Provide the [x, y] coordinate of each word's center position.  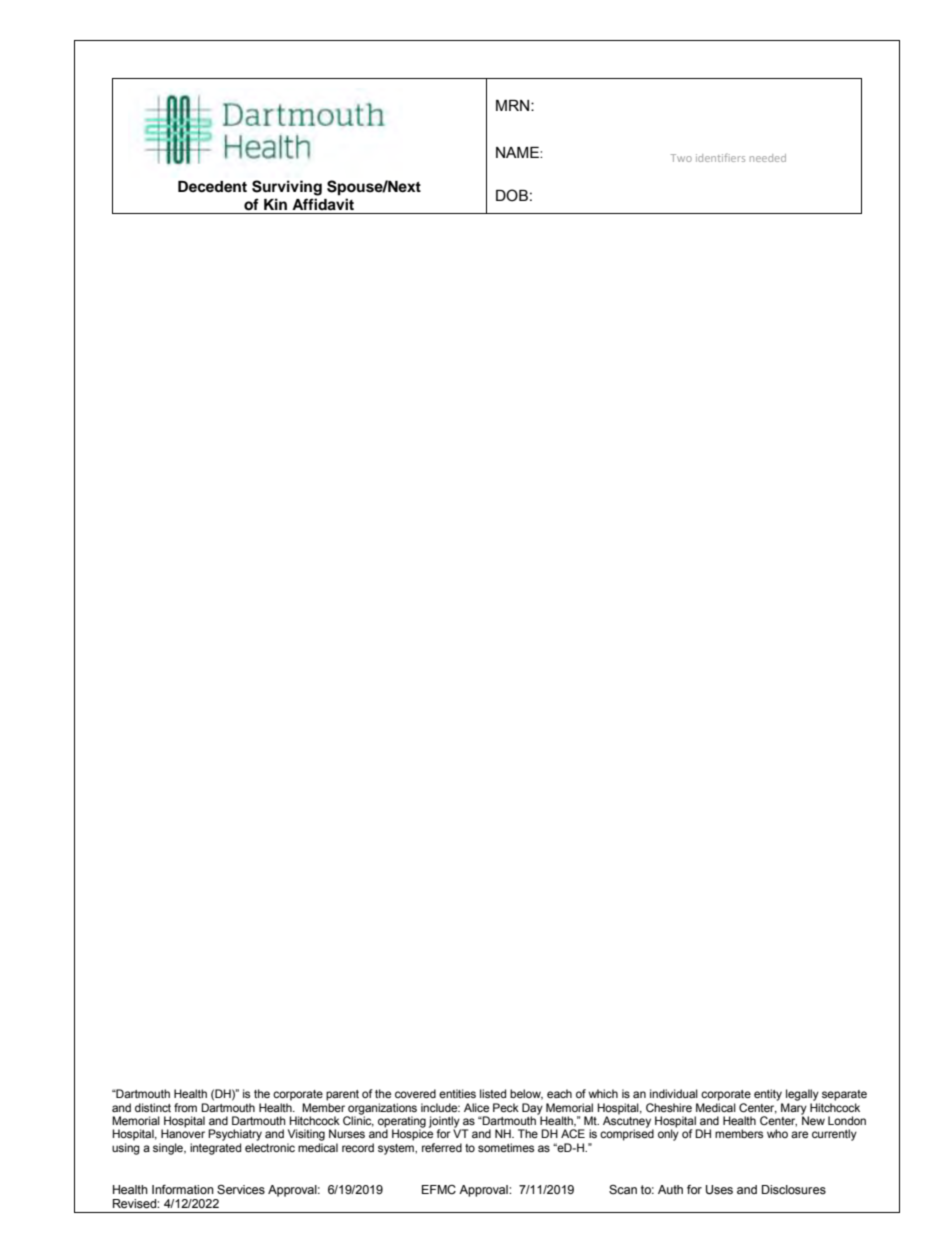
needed [768, 158]
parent [342, 1095]
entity [768, 1095]
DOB [512, 195]
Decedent [212, 187]
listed [493, 1093]
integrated [215, 1149]
